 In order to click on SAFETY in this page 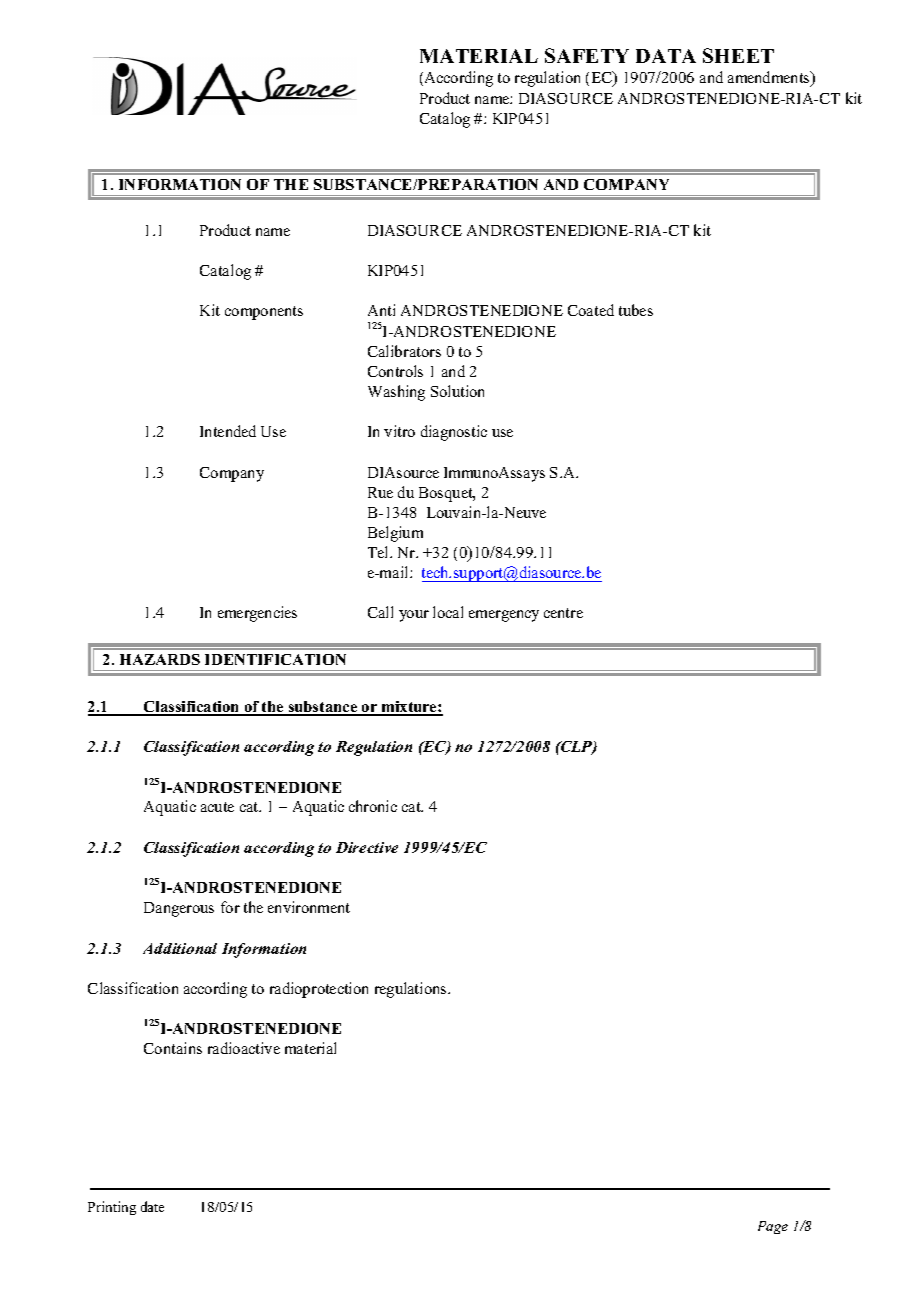, I will do `click(587, 55)`.
